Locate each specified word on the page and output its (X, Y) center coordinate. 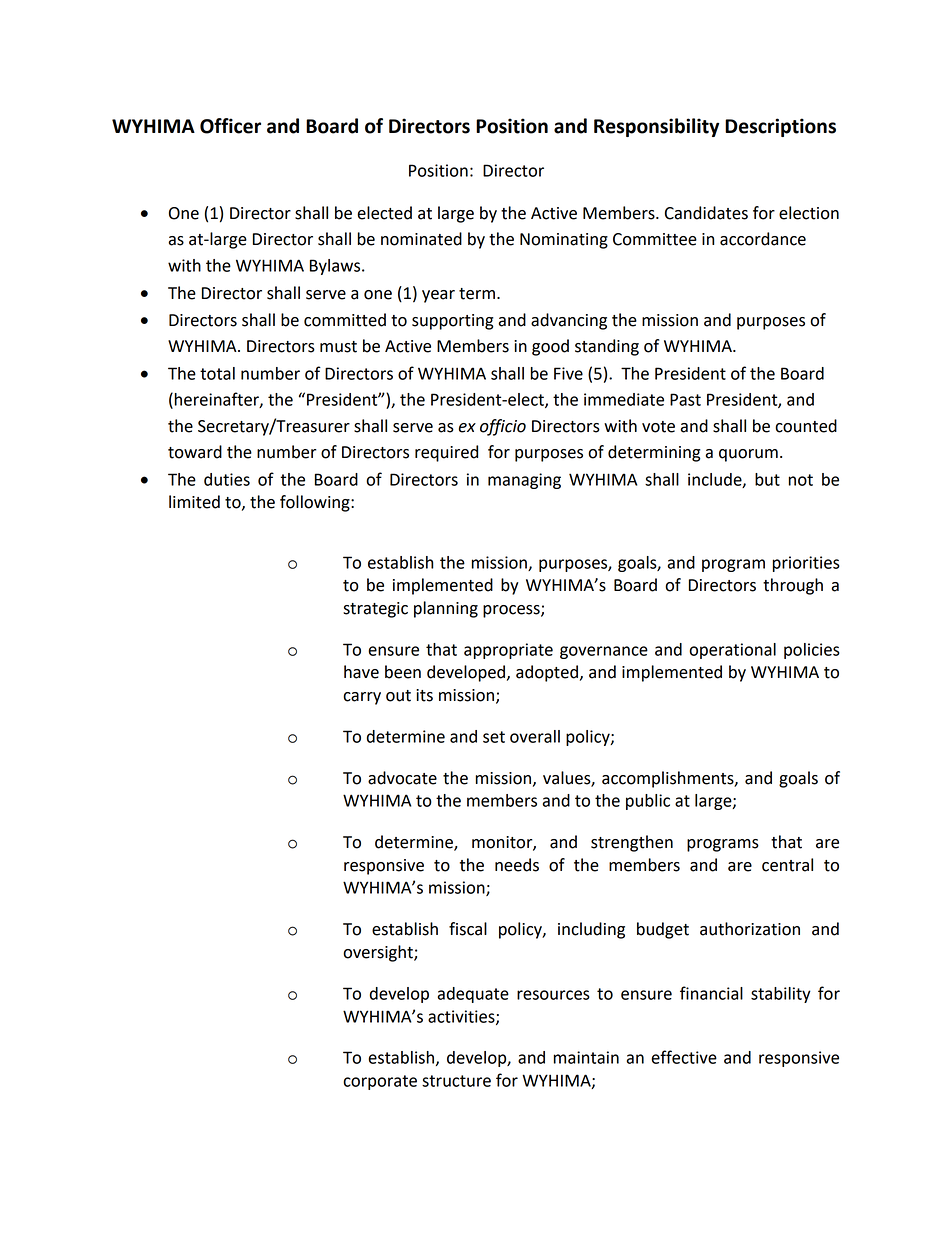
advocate (402, 778)
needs (517, 865)
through (793, 586)
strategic (375, 610)
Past (685, 399)
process (512, 611)
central (787, 865)
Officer (230, 126)
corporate (380, 1082)
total (217, 373)
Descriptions (780, 127)
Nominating (564, 241)
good (550, 347)
